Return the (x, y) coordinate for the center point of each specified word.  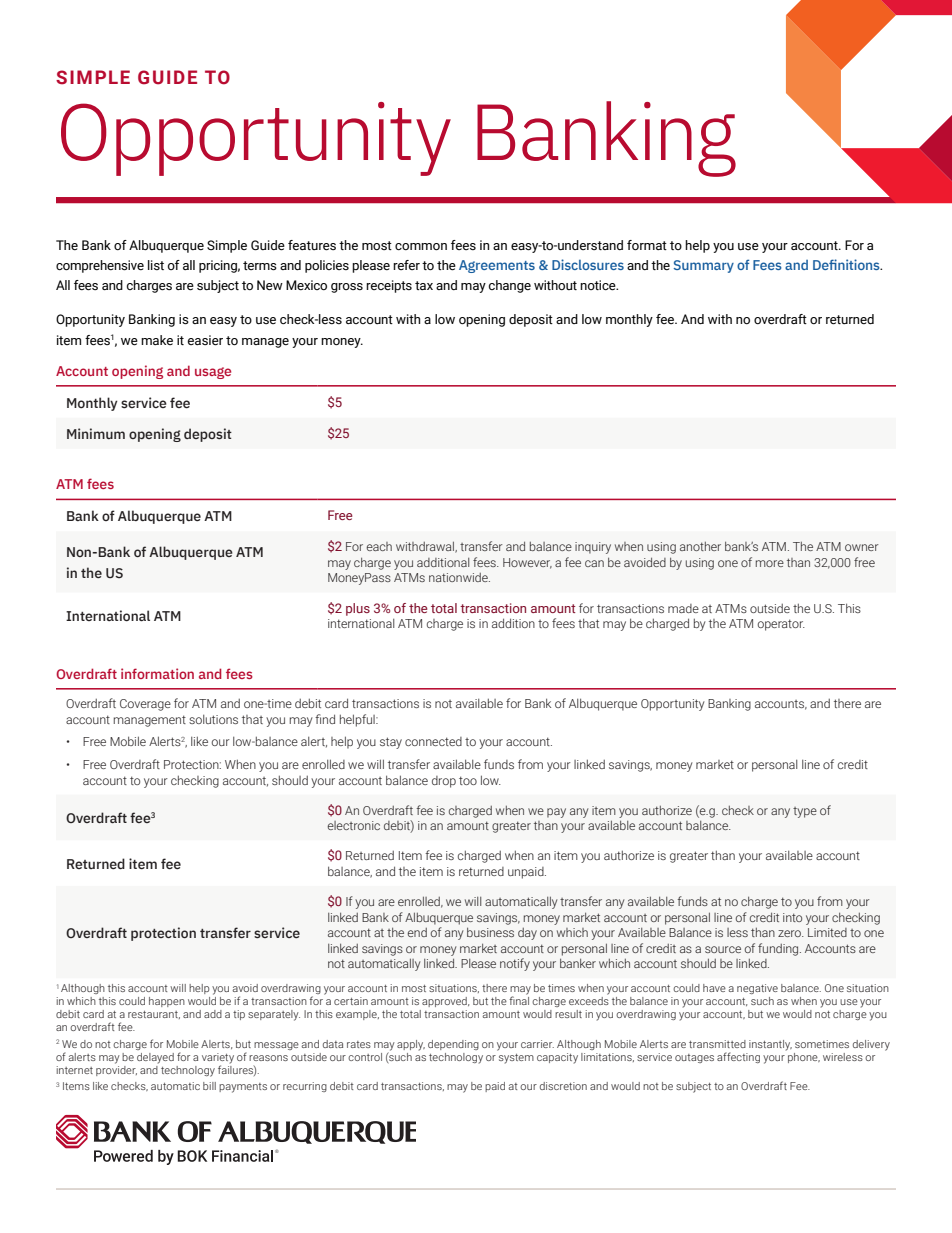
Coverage (145, 705)
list (156, 265)
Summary (704, 266)
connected (433, 741)
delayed (155, 1058)
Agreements (497, 266)
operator (781, 625)
